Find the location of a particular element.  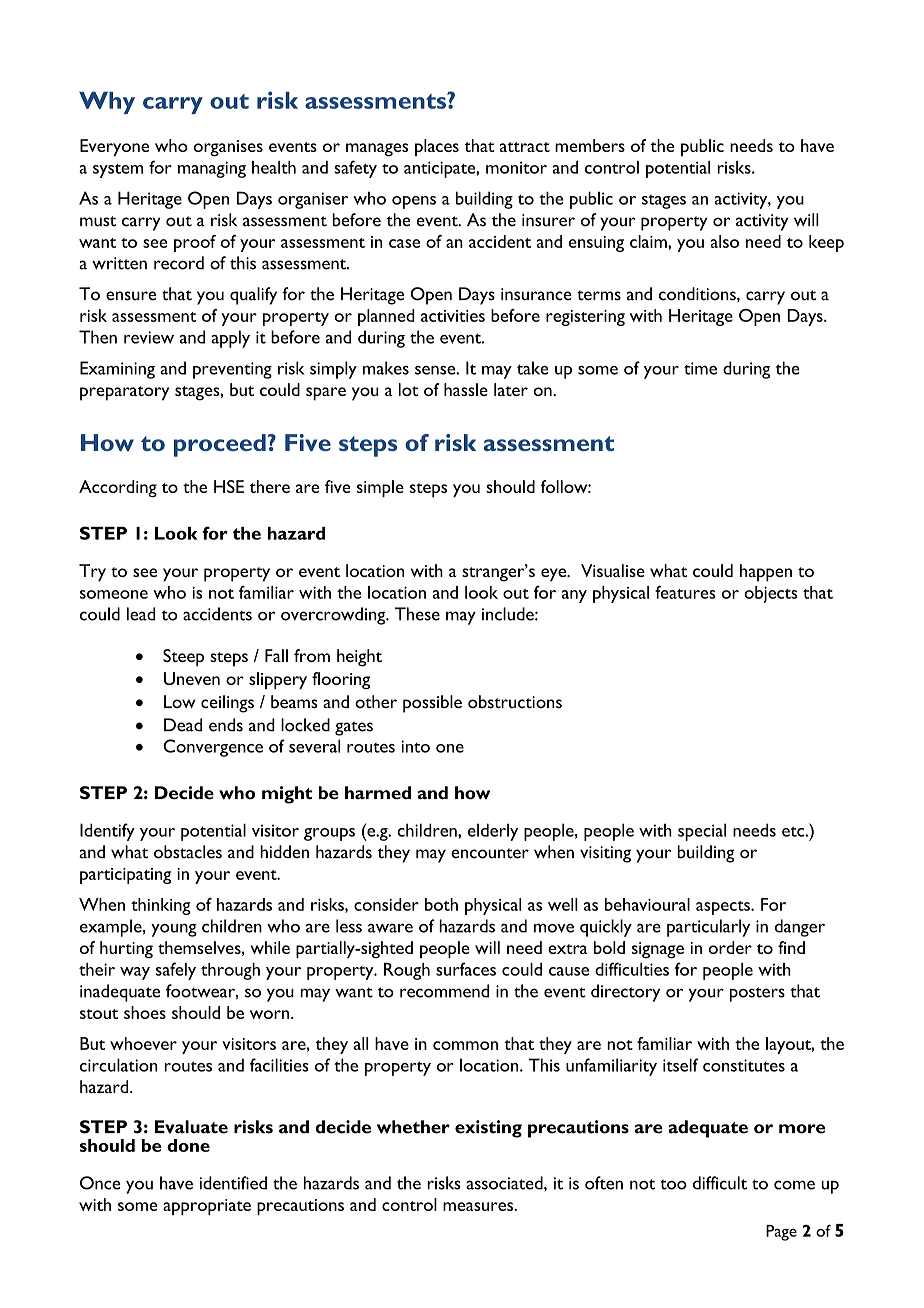

special is located at coordinates (702, 832).
